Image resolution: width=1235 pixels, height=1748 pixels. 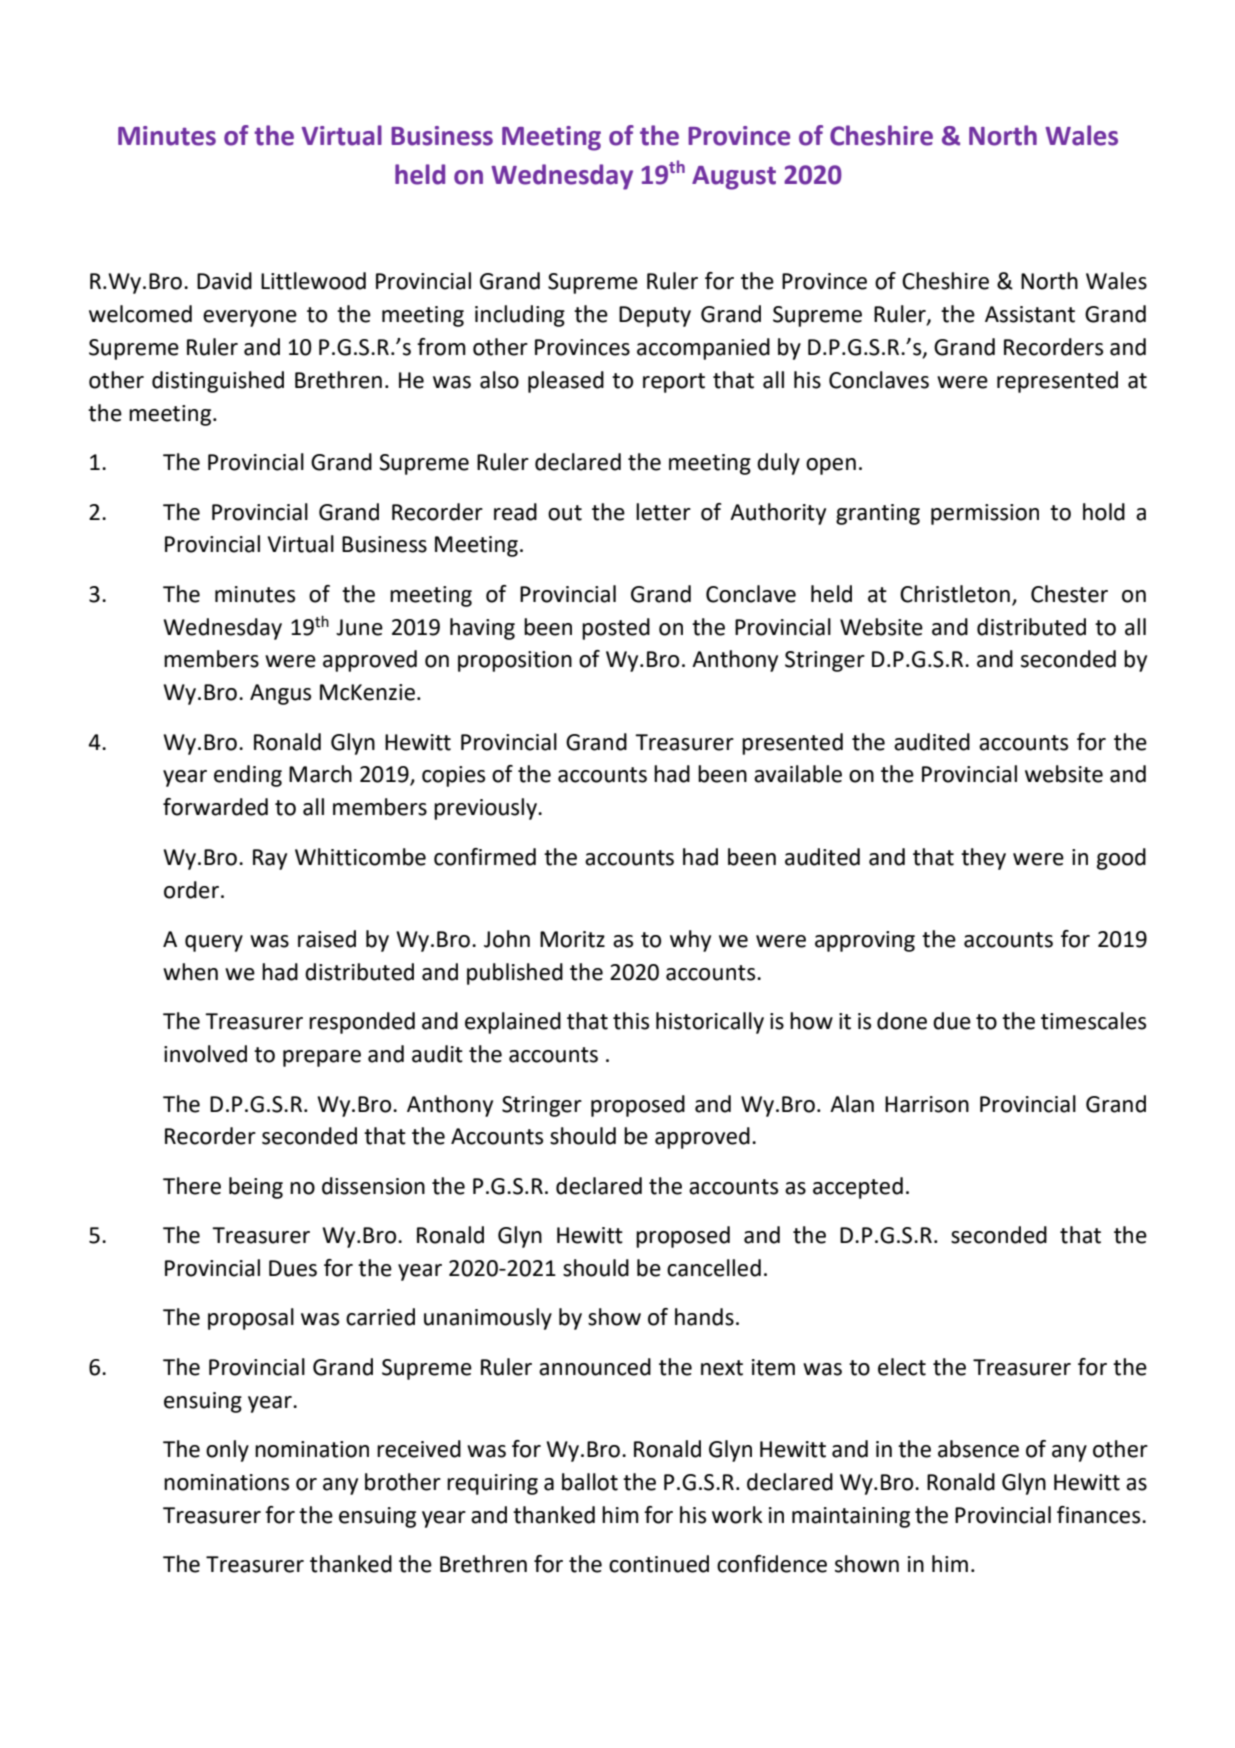 What do you see at coordinates (1030, 314) in the screenshot?
I see `Assistant` at bounding box center [1030, 314].
